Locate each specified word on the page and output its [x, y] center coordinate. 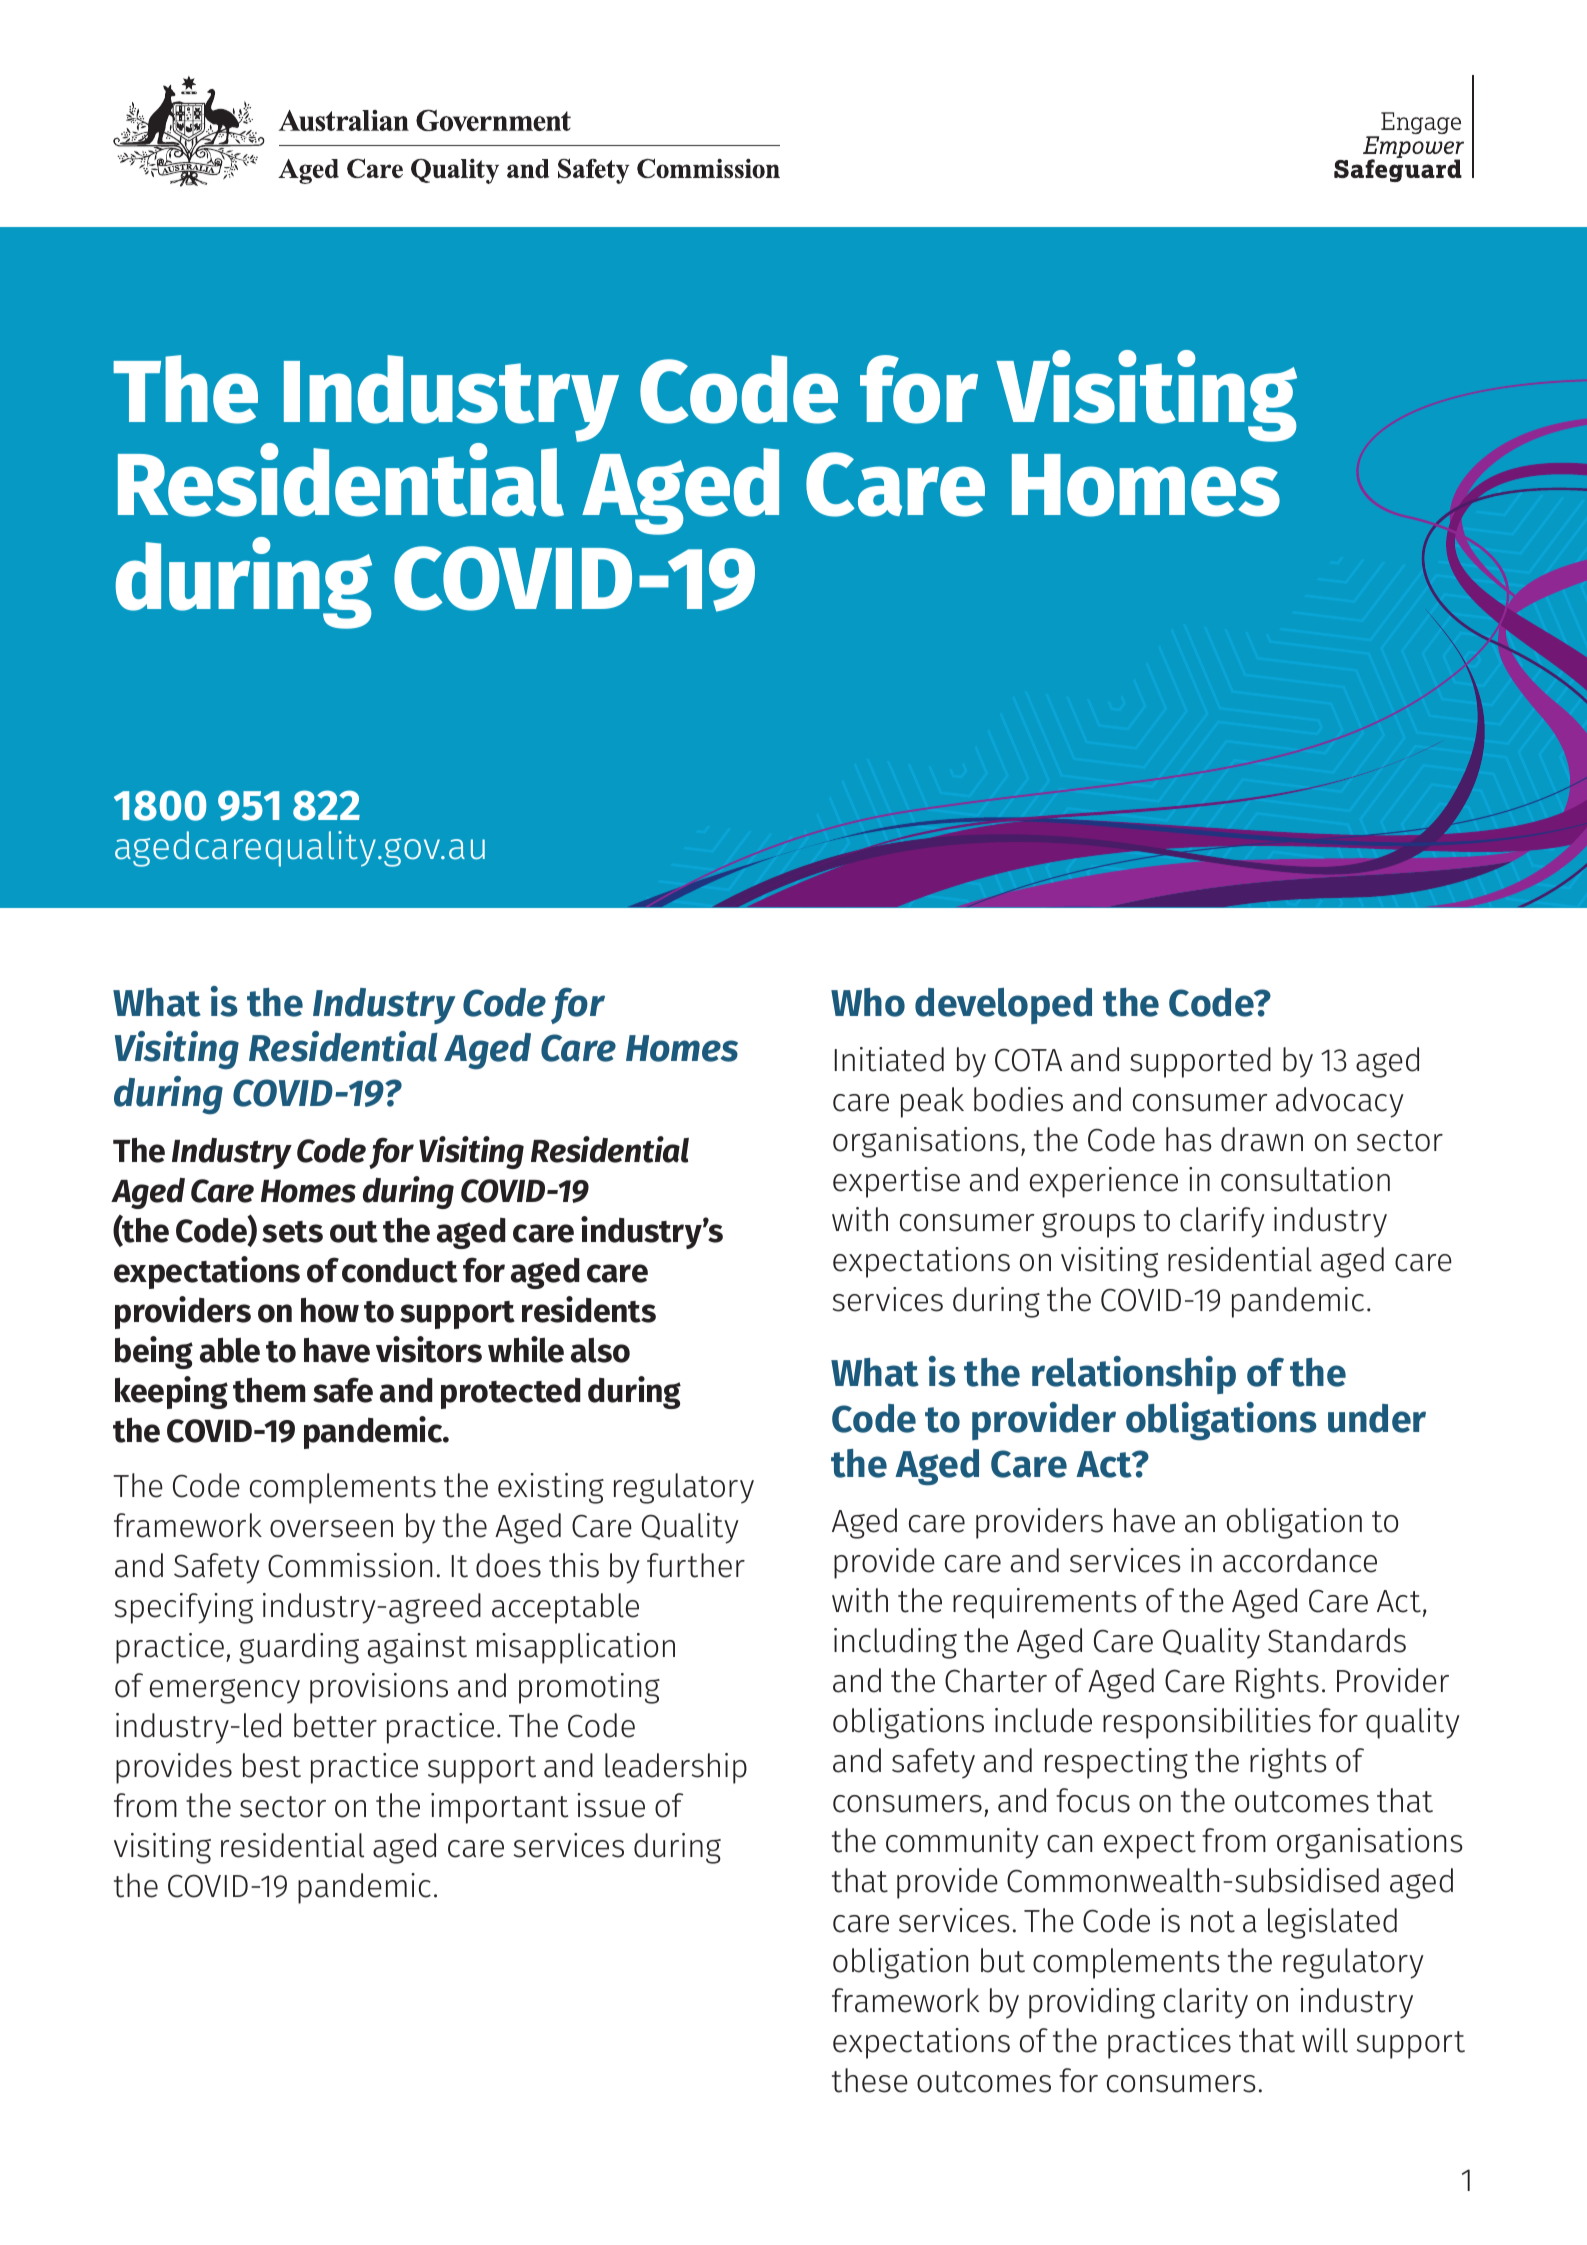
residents [589, 1309]
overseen [331, 1529]
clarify [1222, 1222]
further [696, 1565]
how [330, 1310]
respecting [1116, 1763]
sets [292, 1232]
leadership [676, 1768]
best [272, 1765]
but [1003, 1960]
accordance [1300, 1560]
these [870, 2080]
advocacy [1340, 1102]
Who [868, 1002]
